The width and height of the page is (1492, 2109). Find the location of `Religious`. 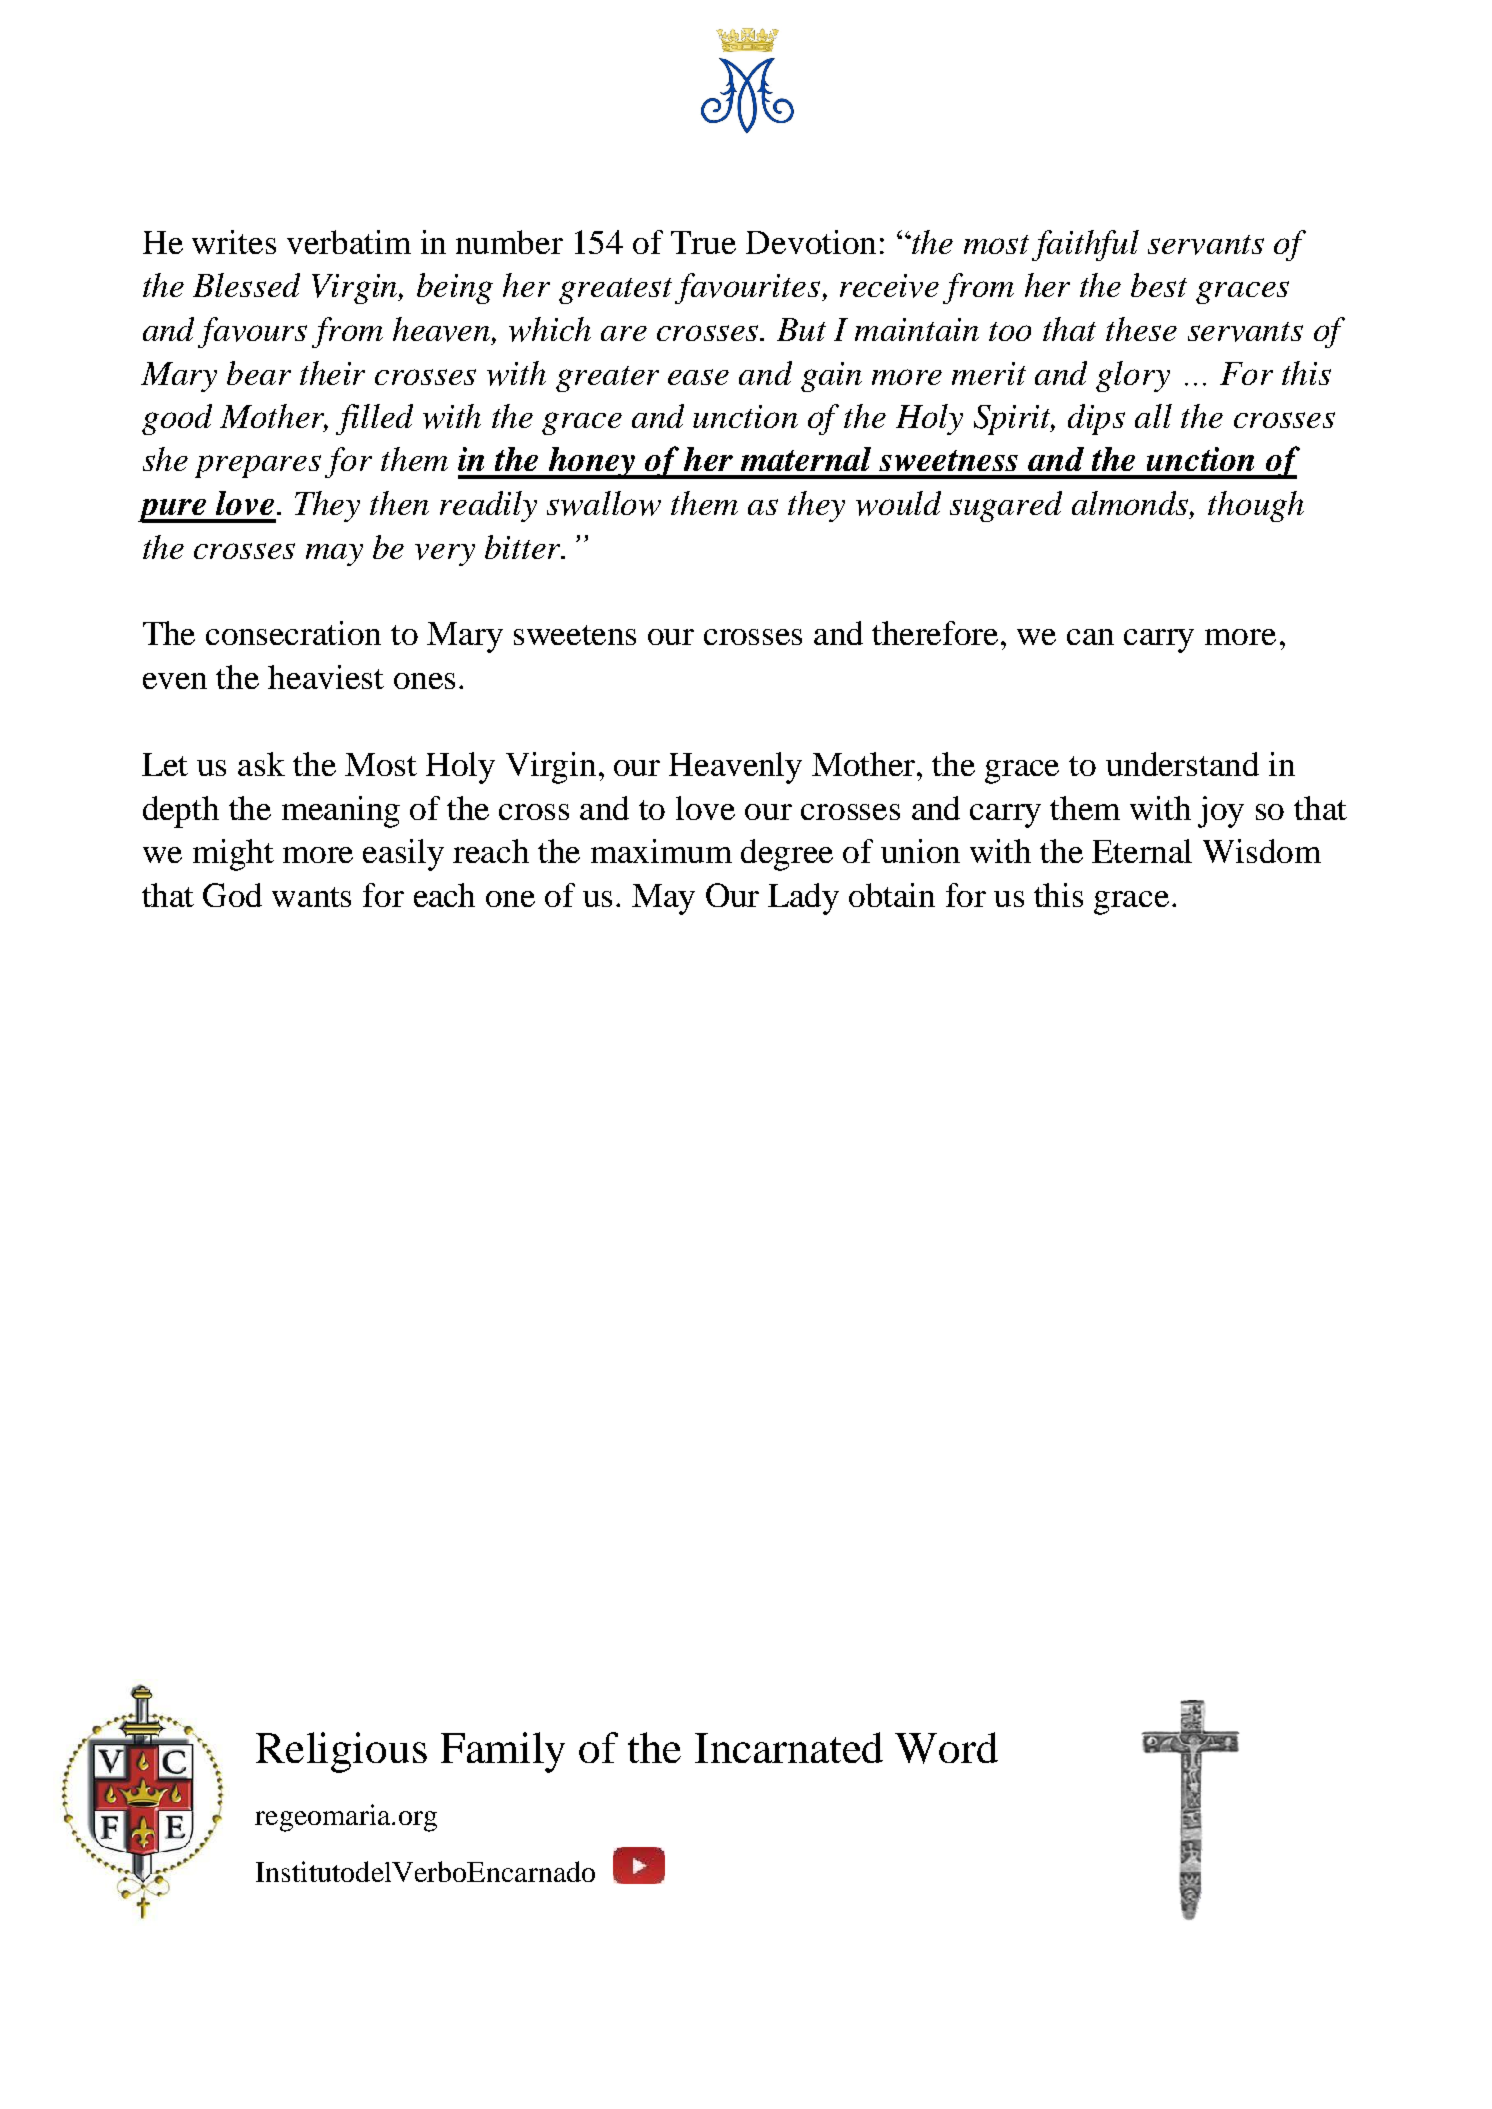

Religious is located at coordinates (341, 1752).
